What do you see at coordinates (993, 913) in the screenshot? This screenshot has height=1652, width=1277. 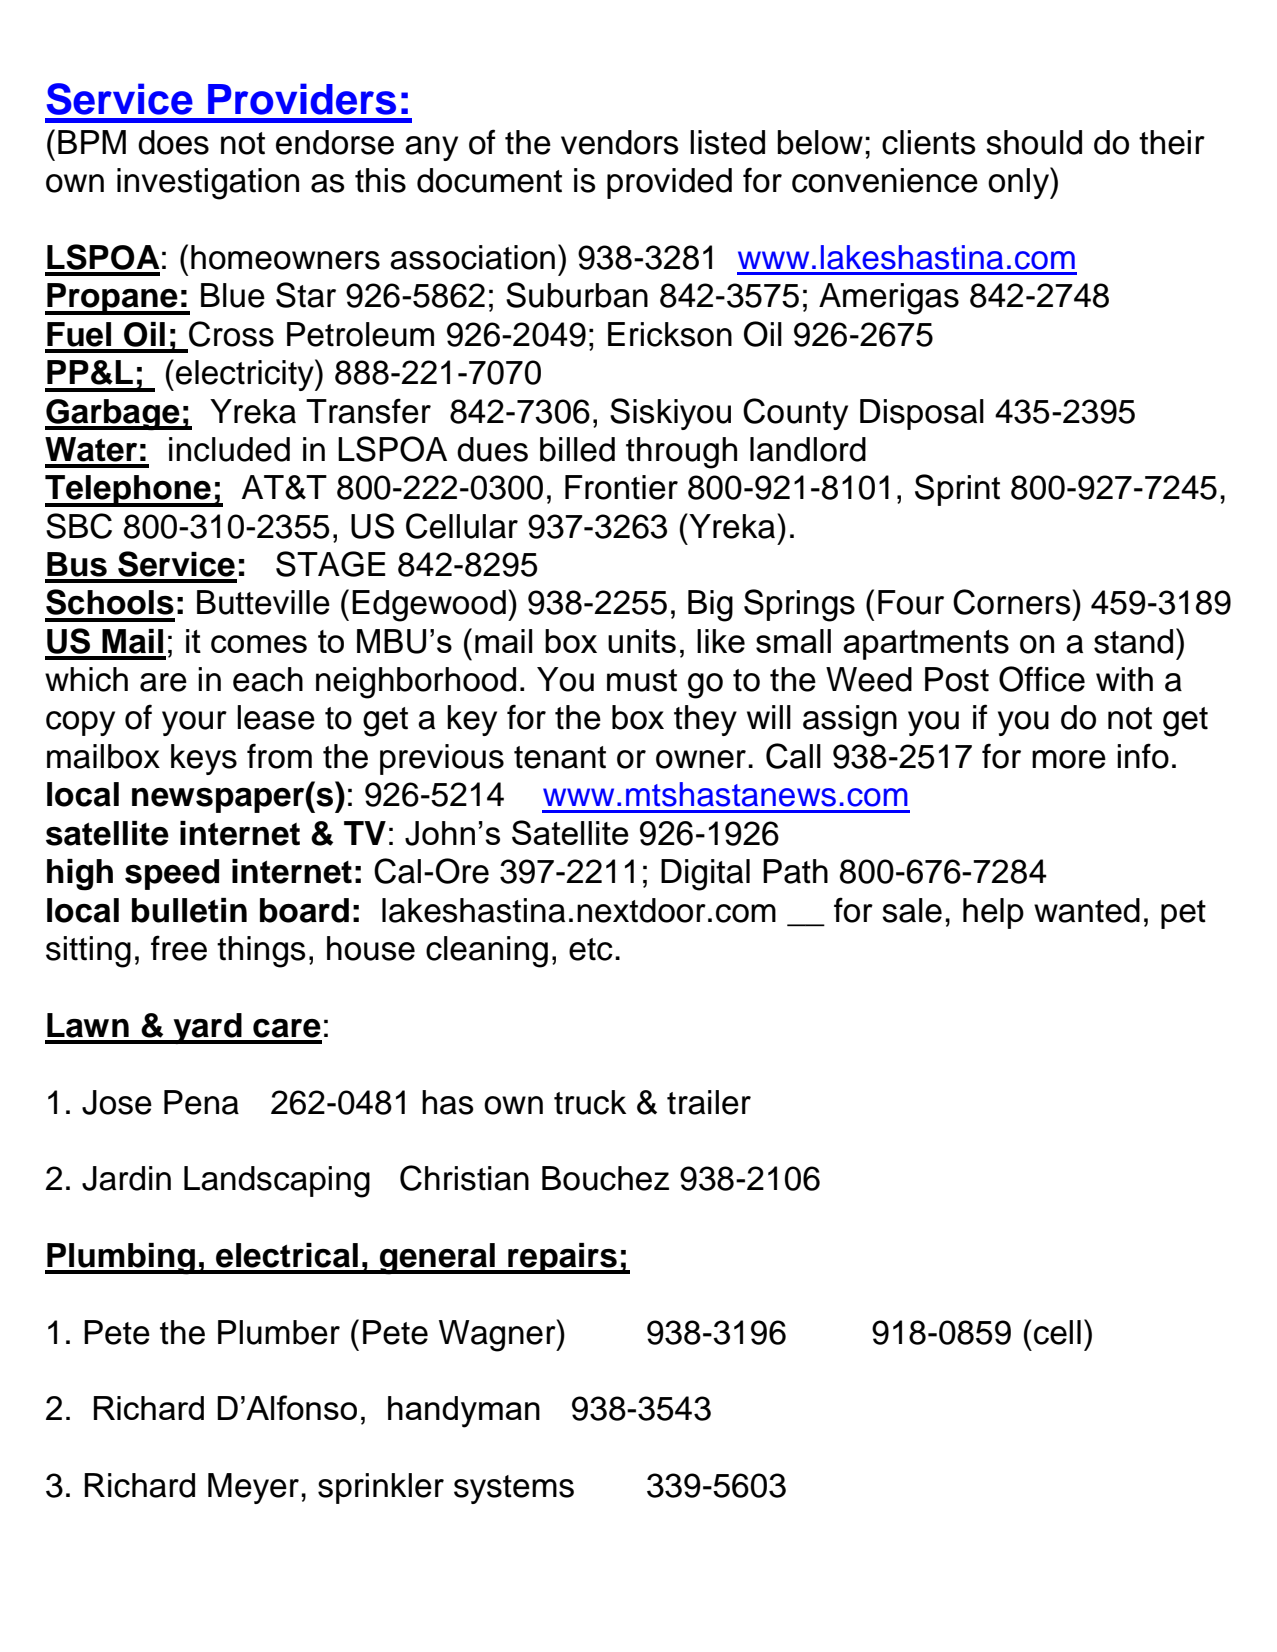 I see `help` at bounding box center [993, 913].
